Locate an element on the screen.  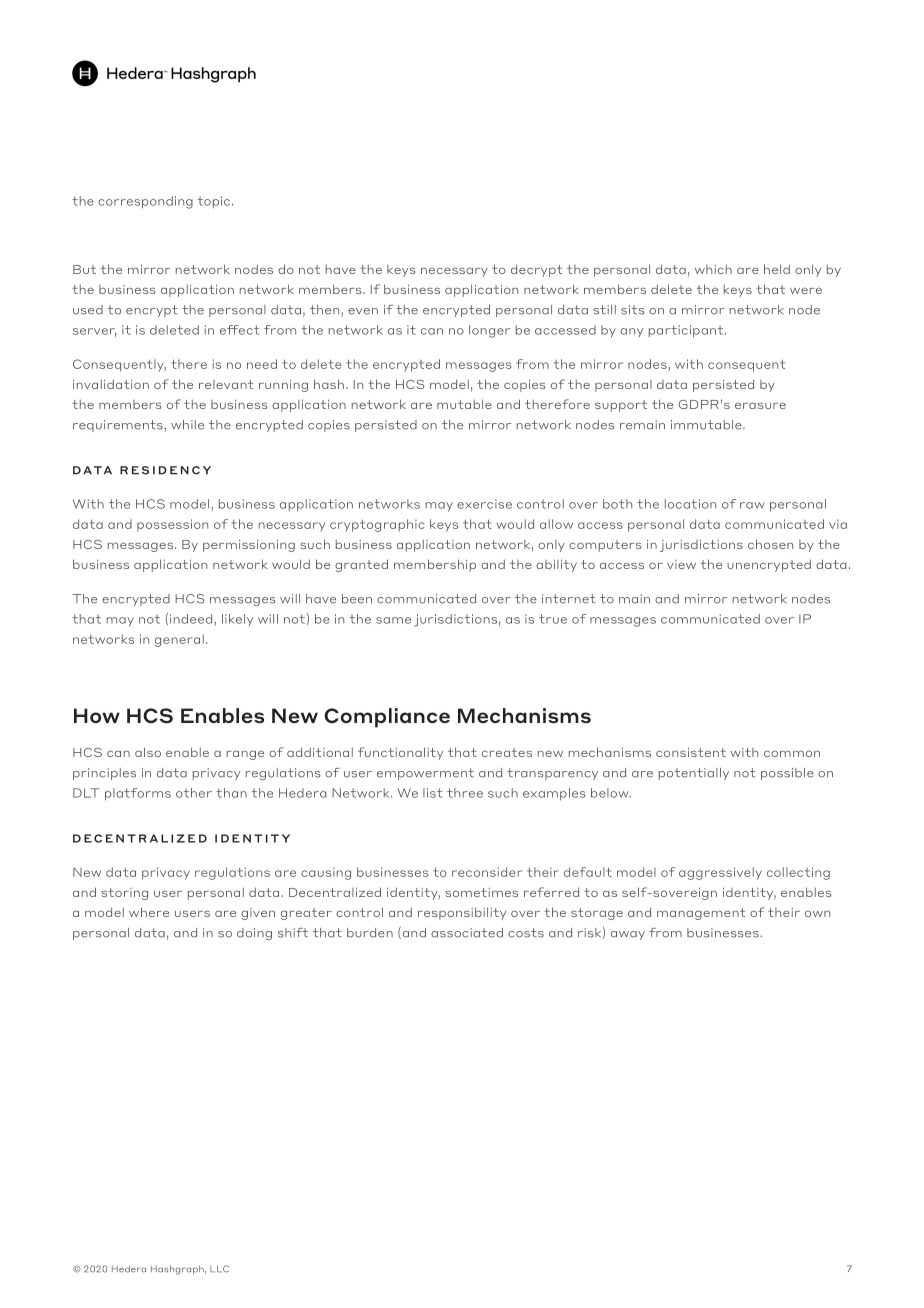
common is located at coordinates (792, 753).
